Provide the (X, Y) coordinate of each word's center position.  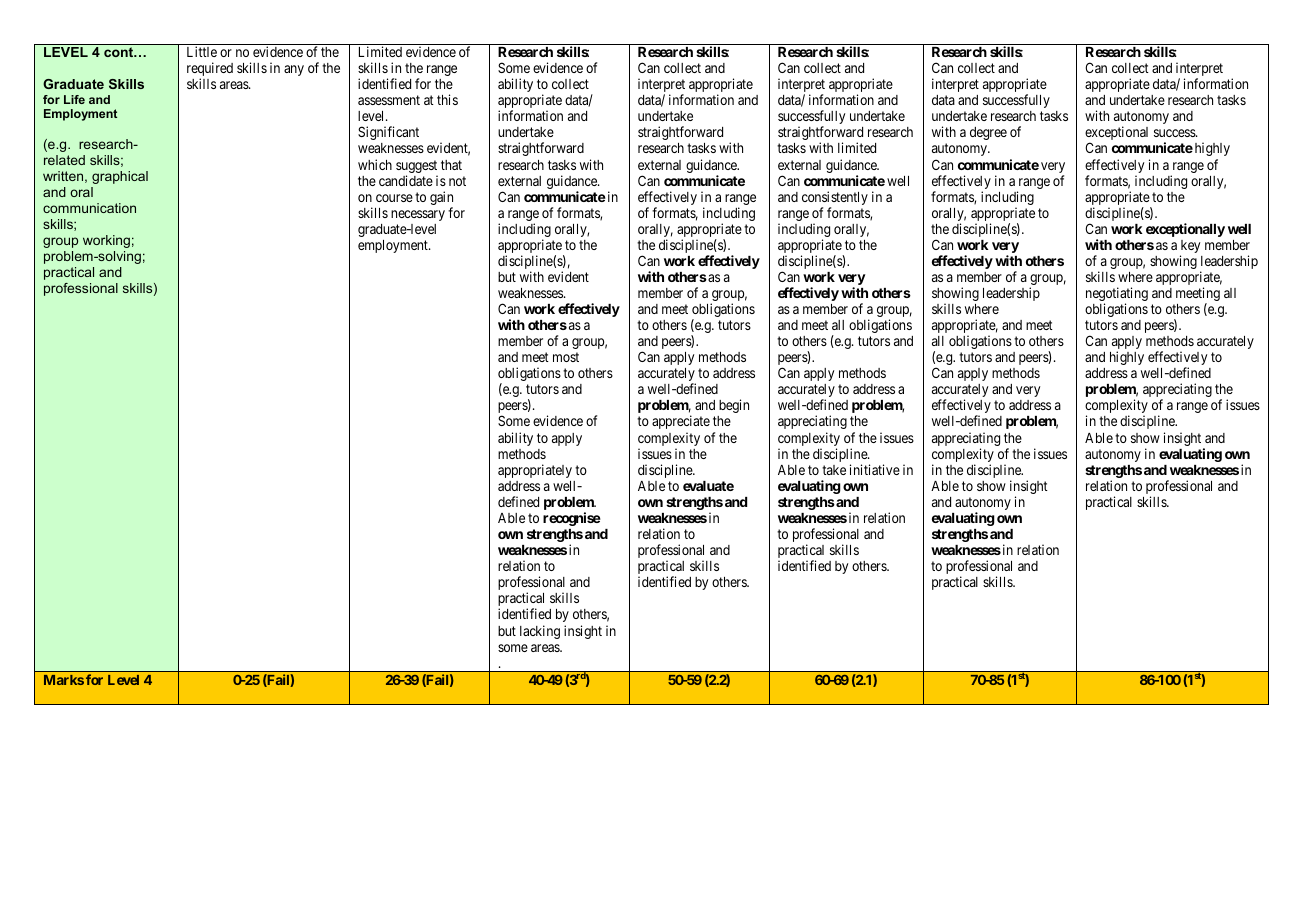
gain (441, 199)
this (447, 99)
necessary (418, 215)
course (394, 198)
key (1190, 248)
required (210, 70)
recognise (572, 519)
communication (89, 208)
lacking (540, 632)
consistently (835, 199)
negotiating (1117, 295)
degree (988, 133)
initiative (875, 469)
